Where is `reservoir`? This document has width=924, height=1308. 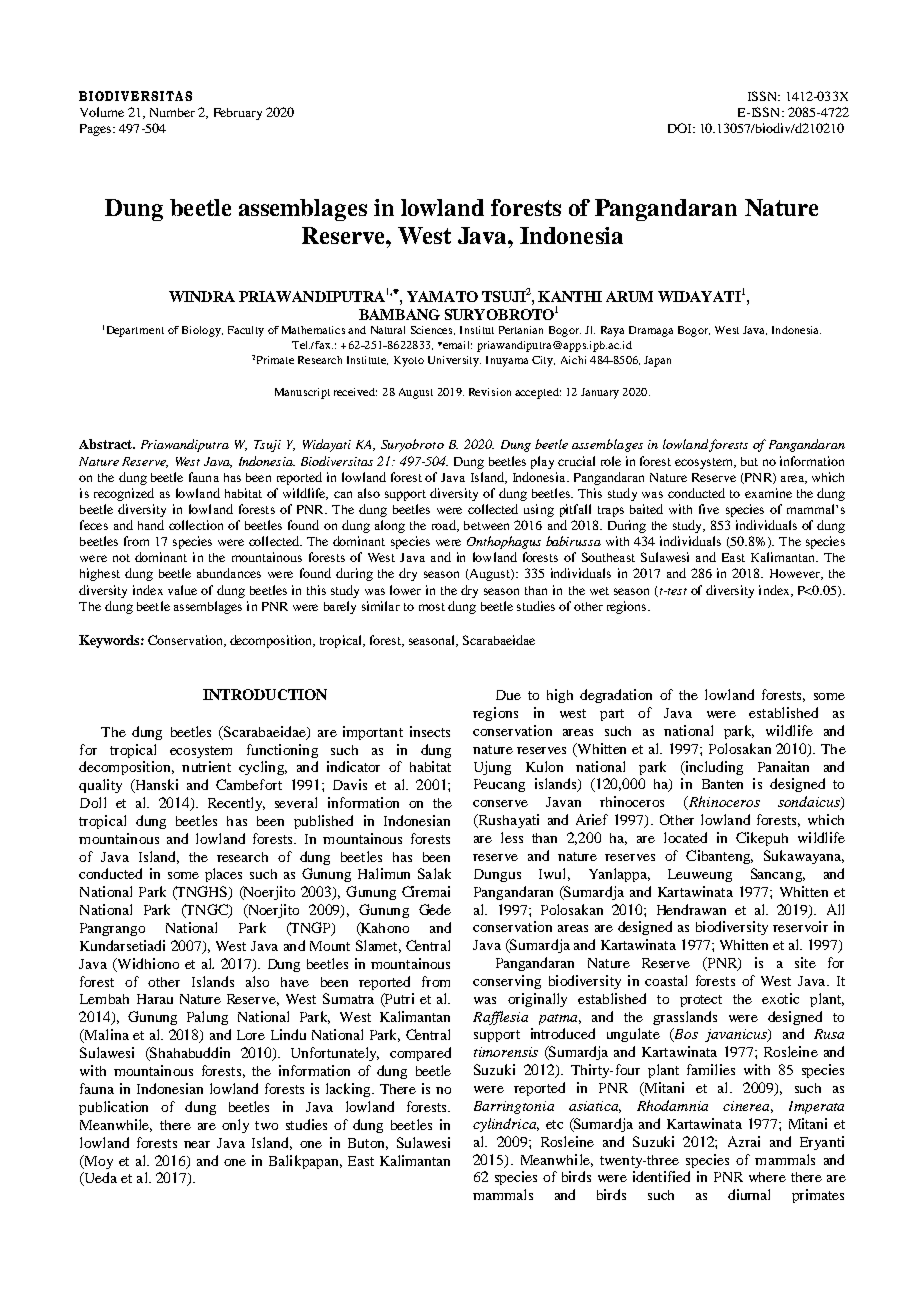 reservoir is located at coordinates (800, 926).
